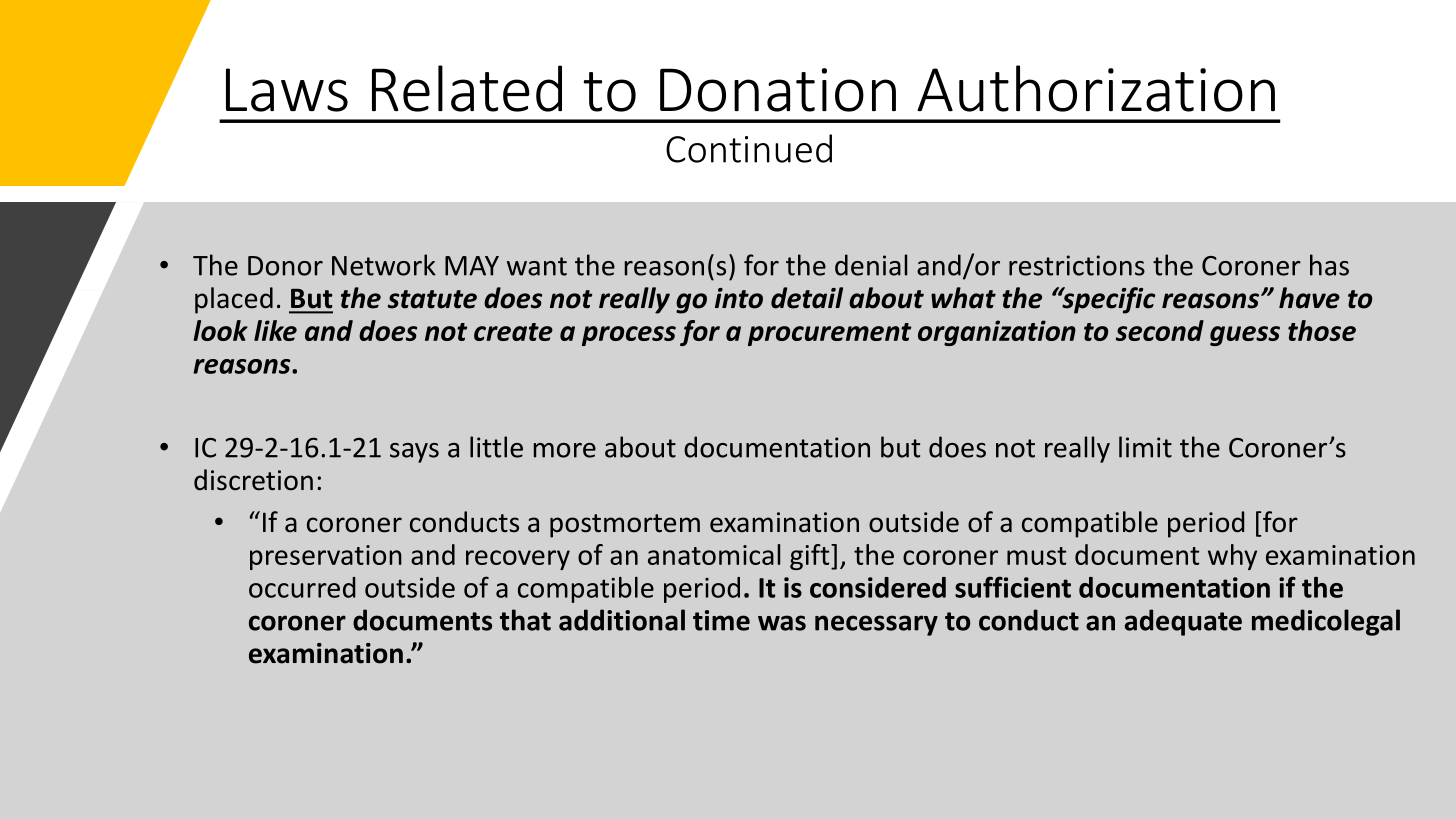 Image resolution: width=1456 pixels, height=819 pixels. What do you see at coordinates (302, 587) in the page?
I see `occurred` at bounding box center [302, 587].
